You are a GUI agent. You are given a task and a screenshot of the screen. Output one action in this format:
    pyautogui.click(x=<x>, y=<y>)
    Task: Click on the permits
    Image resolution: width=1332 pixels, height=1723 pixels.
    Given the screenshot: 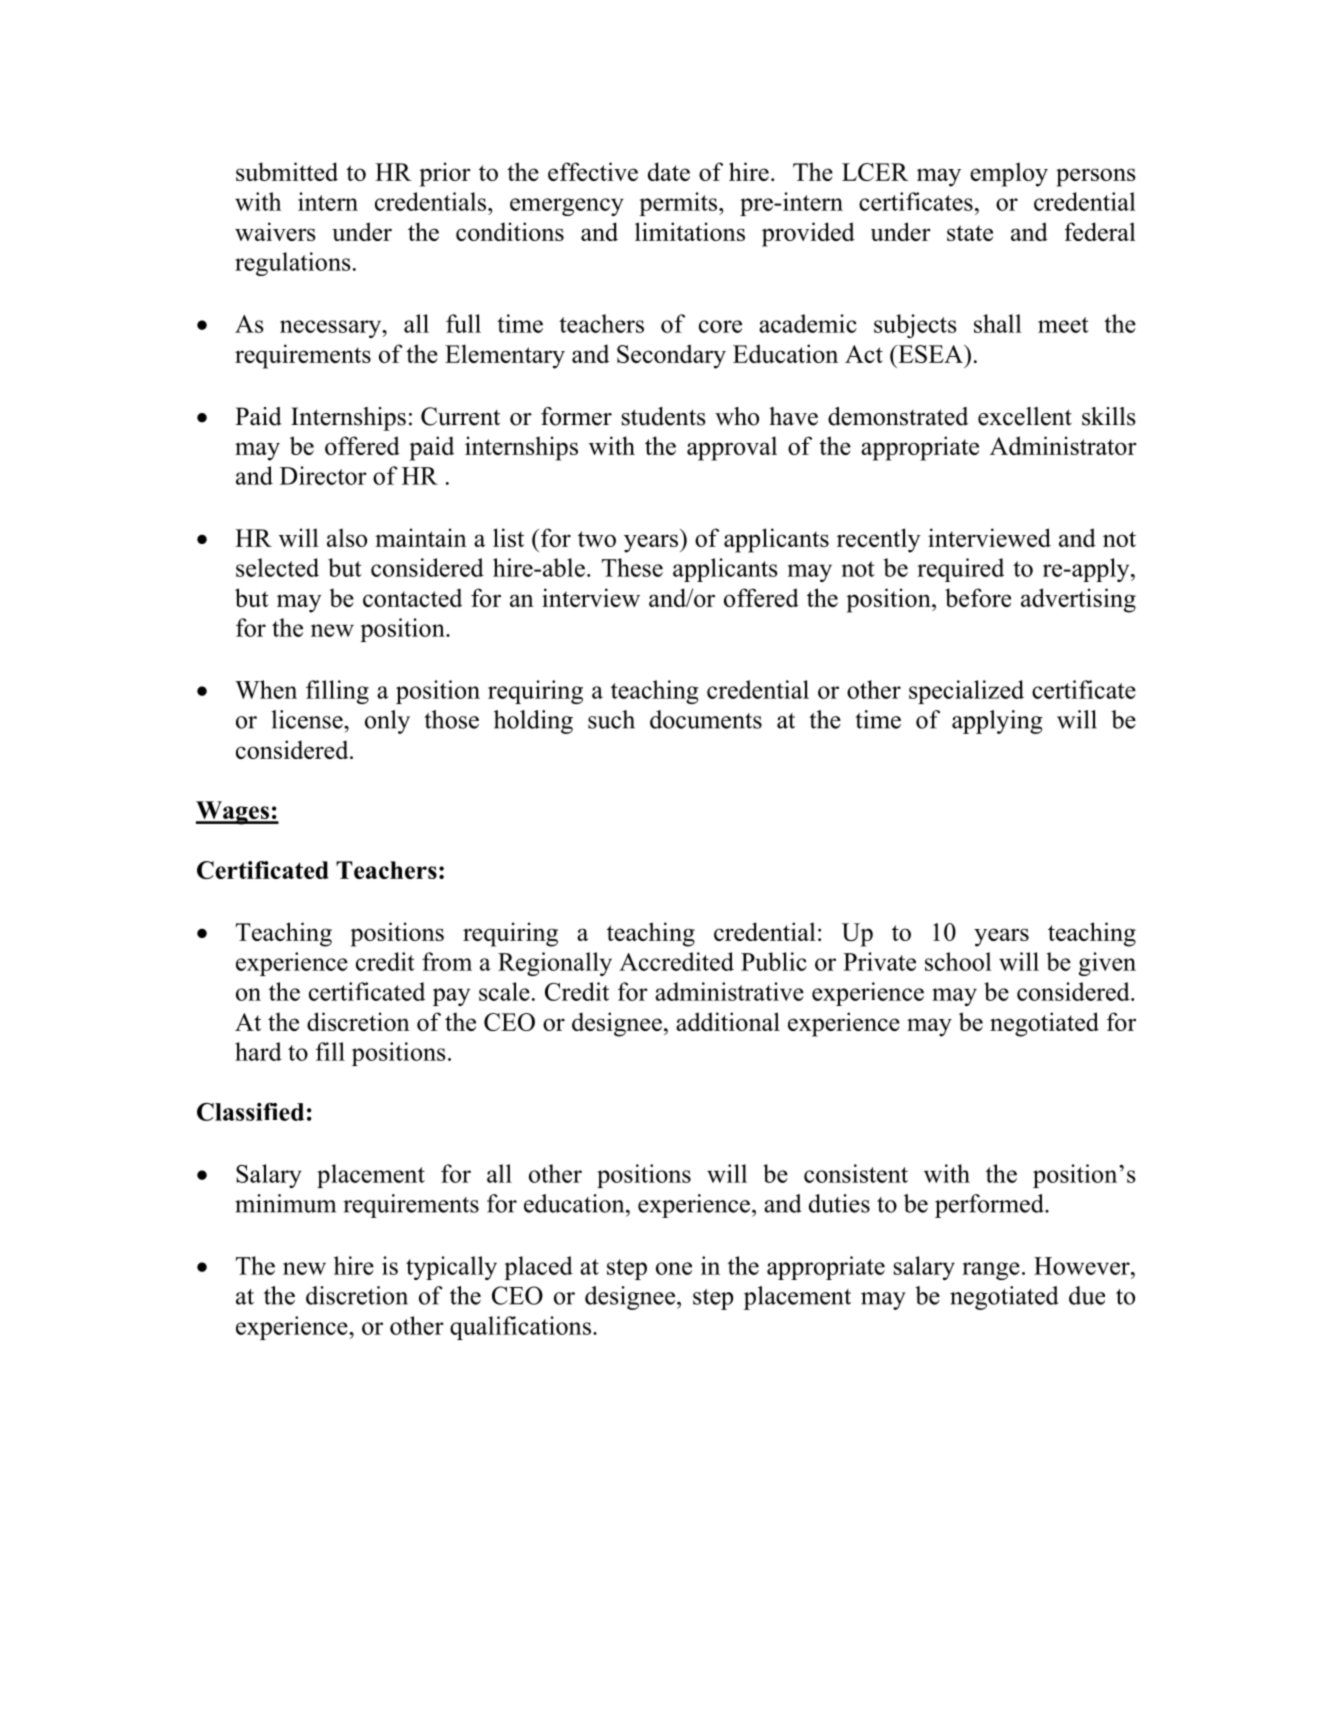 What is the action you would take?
    pyautogui.click(x=678, y=204)
